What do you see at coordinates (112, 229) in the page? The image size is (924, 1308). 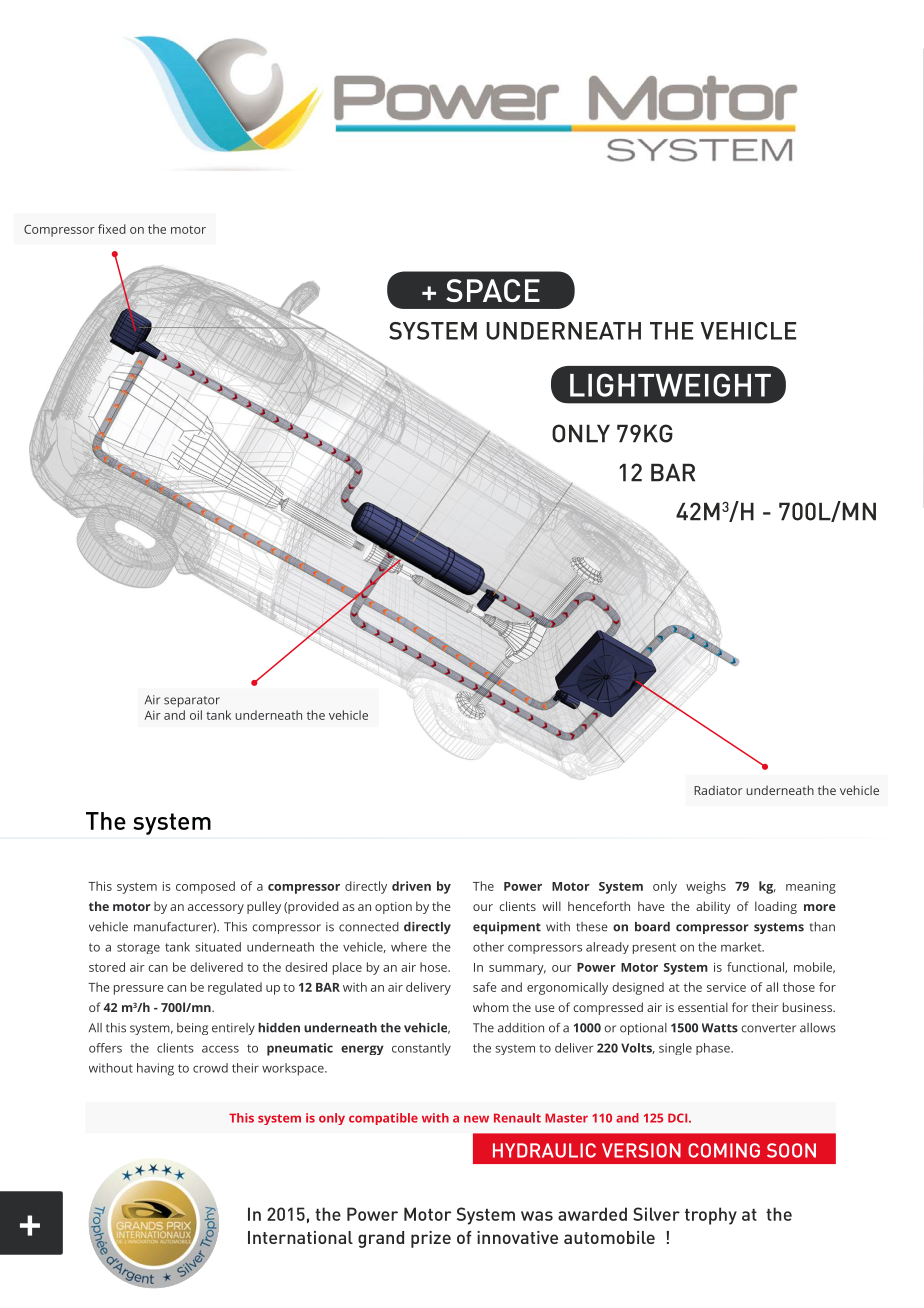 I see `fixed` at bounding box center [112, 229].
